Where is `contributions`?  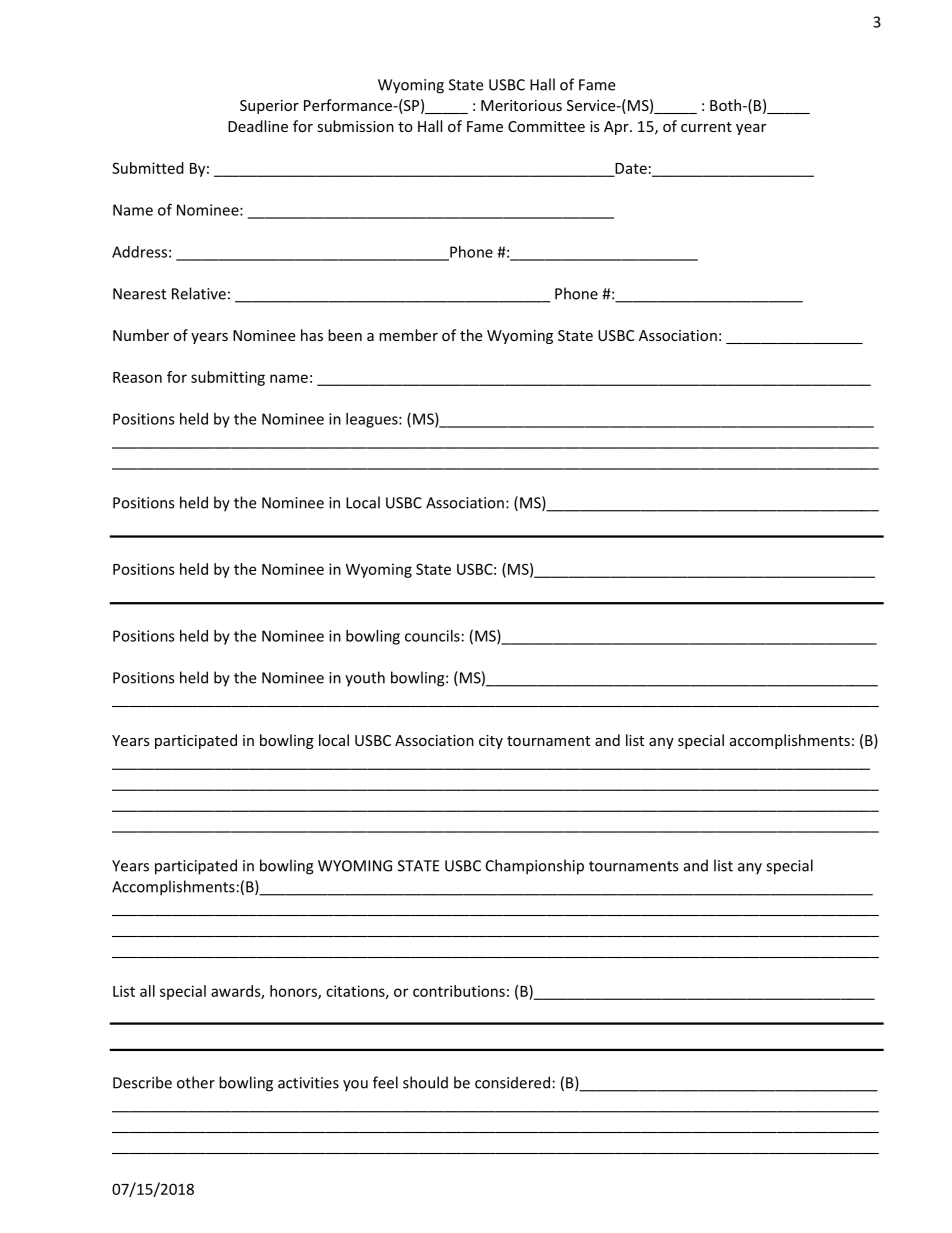 contributions is located at coordinates (459, 991).
